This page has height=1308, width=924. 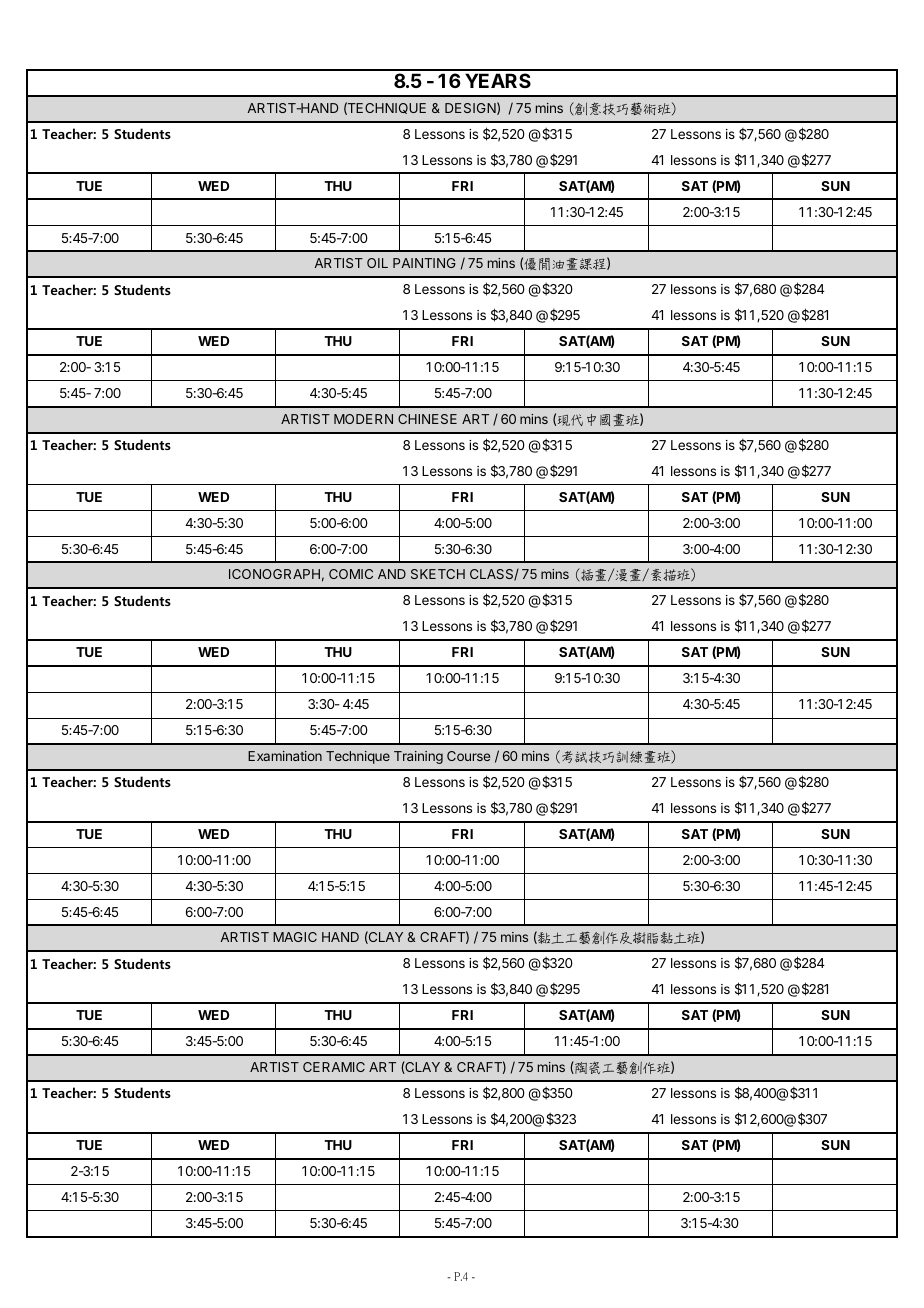 What do you see at coordinates (295, 937) in the page?
I see `MAGIC` at bounding box center [295, 937].
